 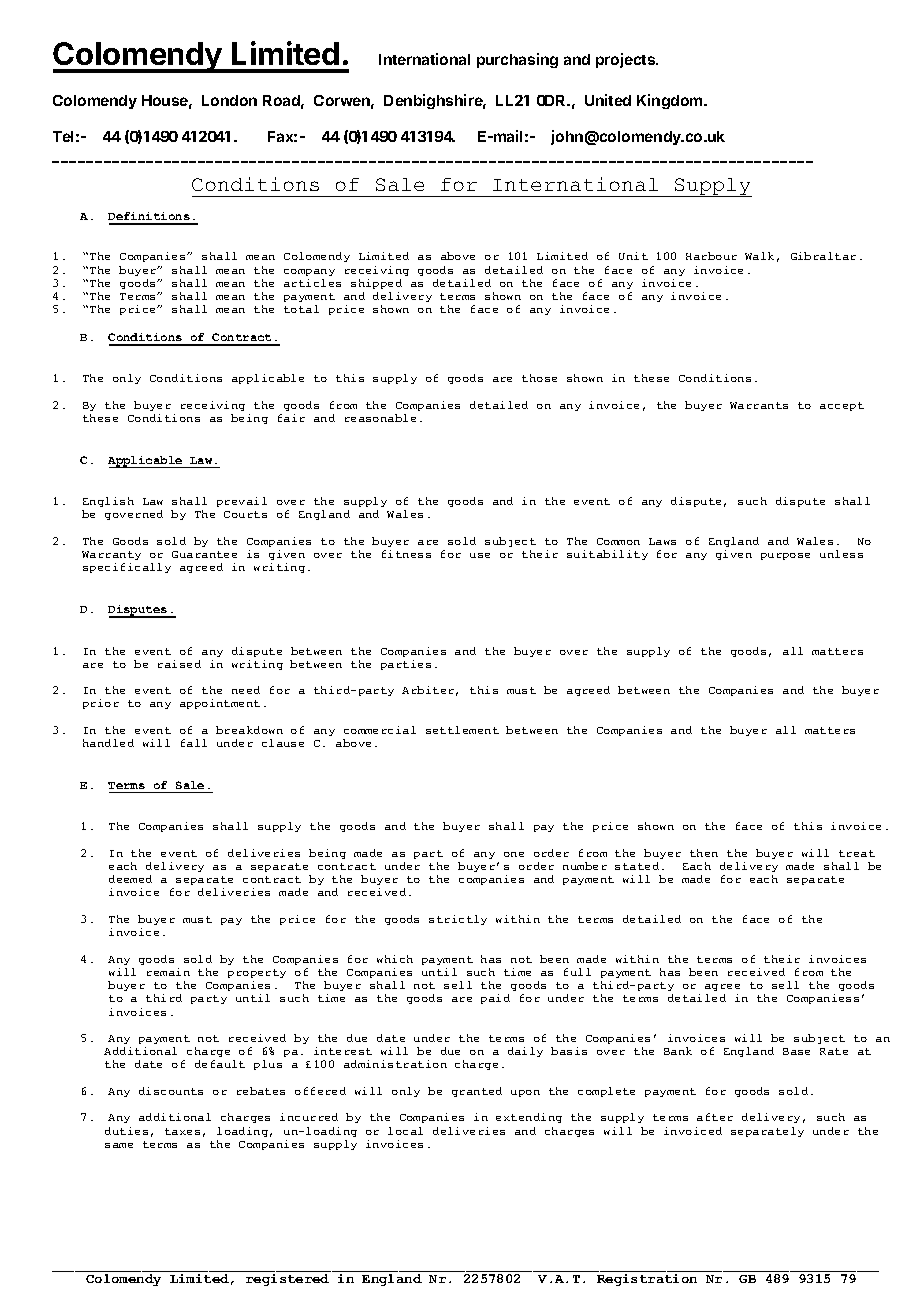 I want to click on deemed, so click(x=130, y=879).
